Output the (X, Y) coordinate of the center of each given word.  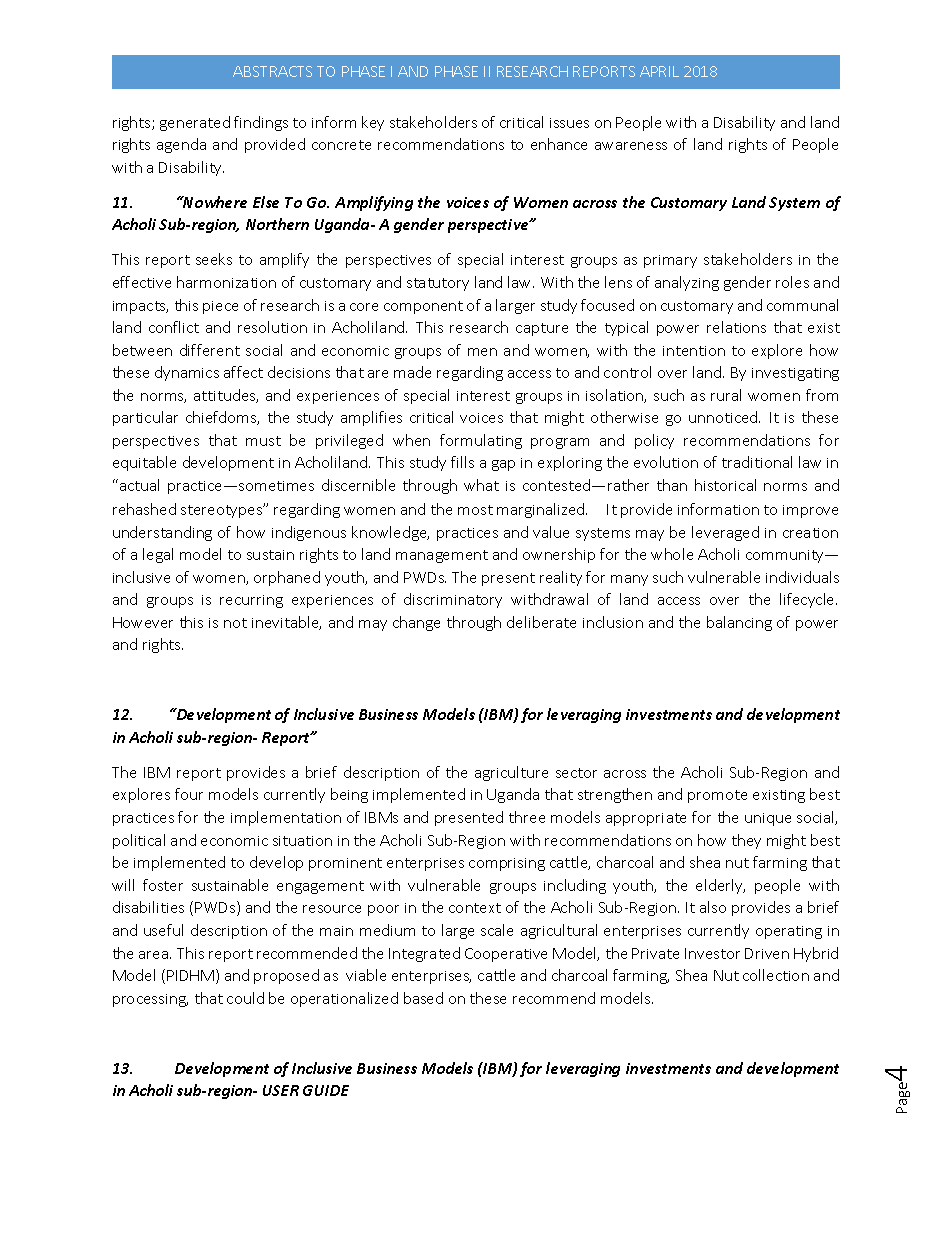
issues (569, 123)
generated (195, 123)
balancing (739, 623)
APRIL (659, 71)
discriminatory (453, 600)
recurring (251, 601)
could (245, 998)
